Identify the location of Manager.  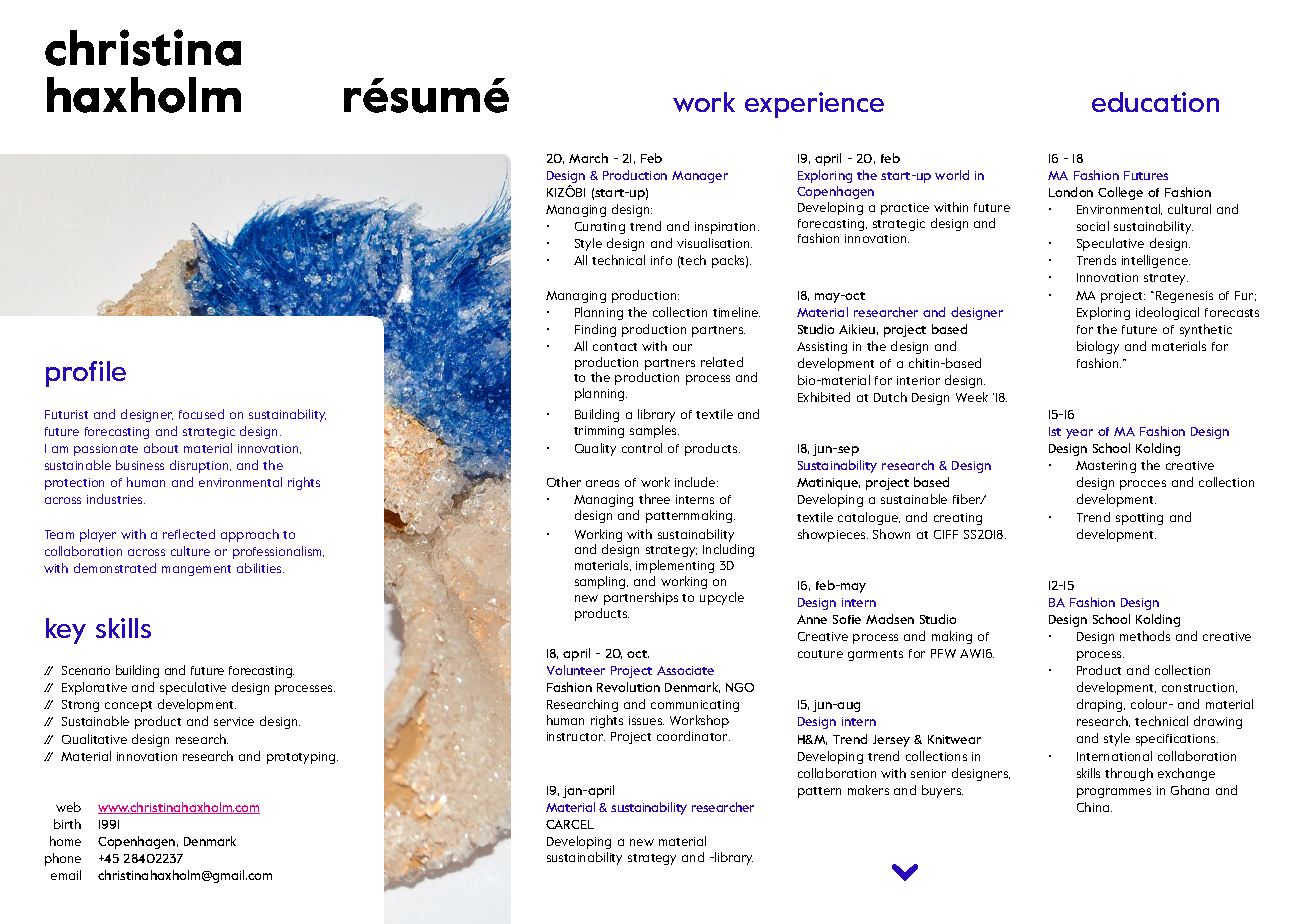
(700, 177).
